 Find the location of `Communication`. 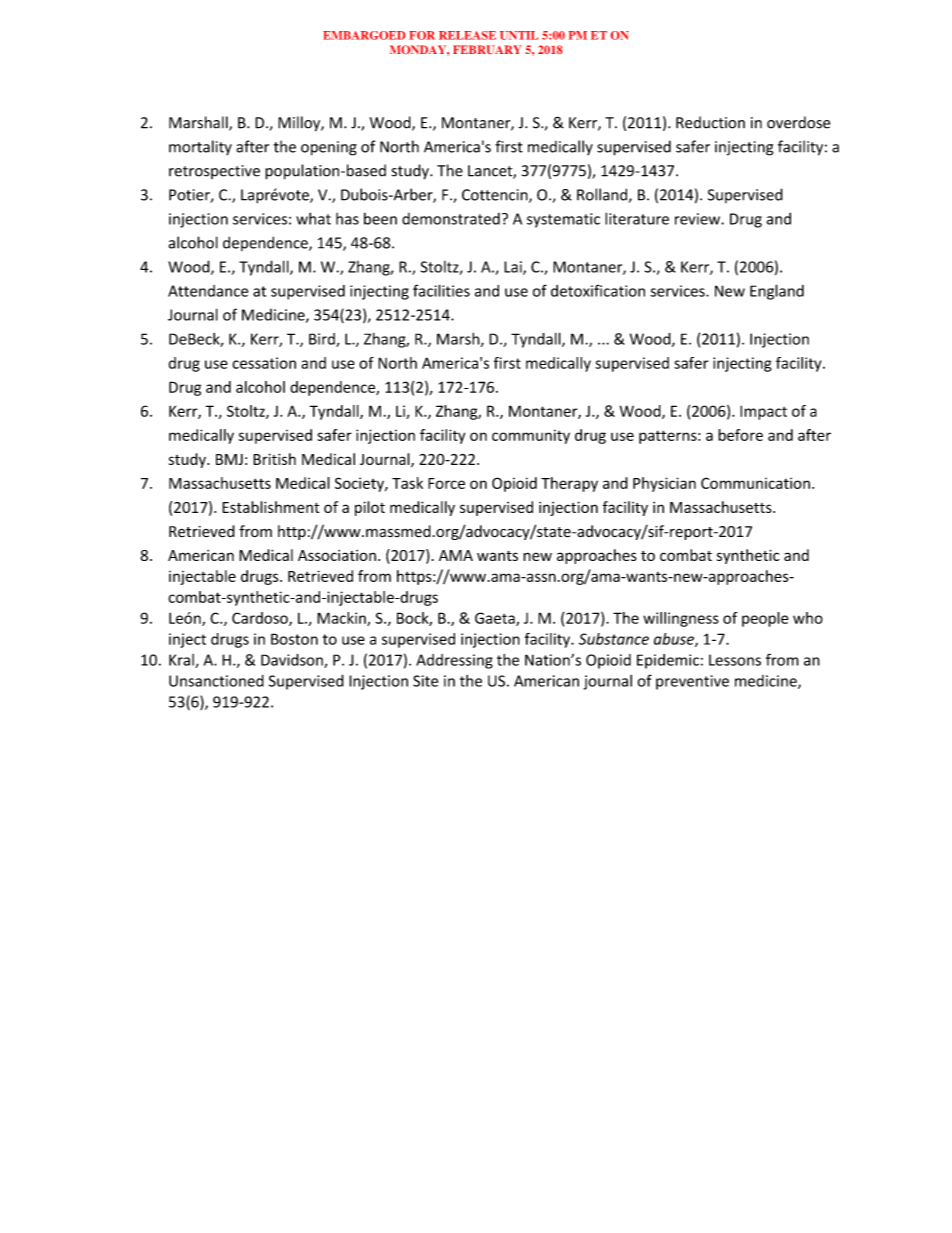

Communication is located at coordinates (755, 483).
